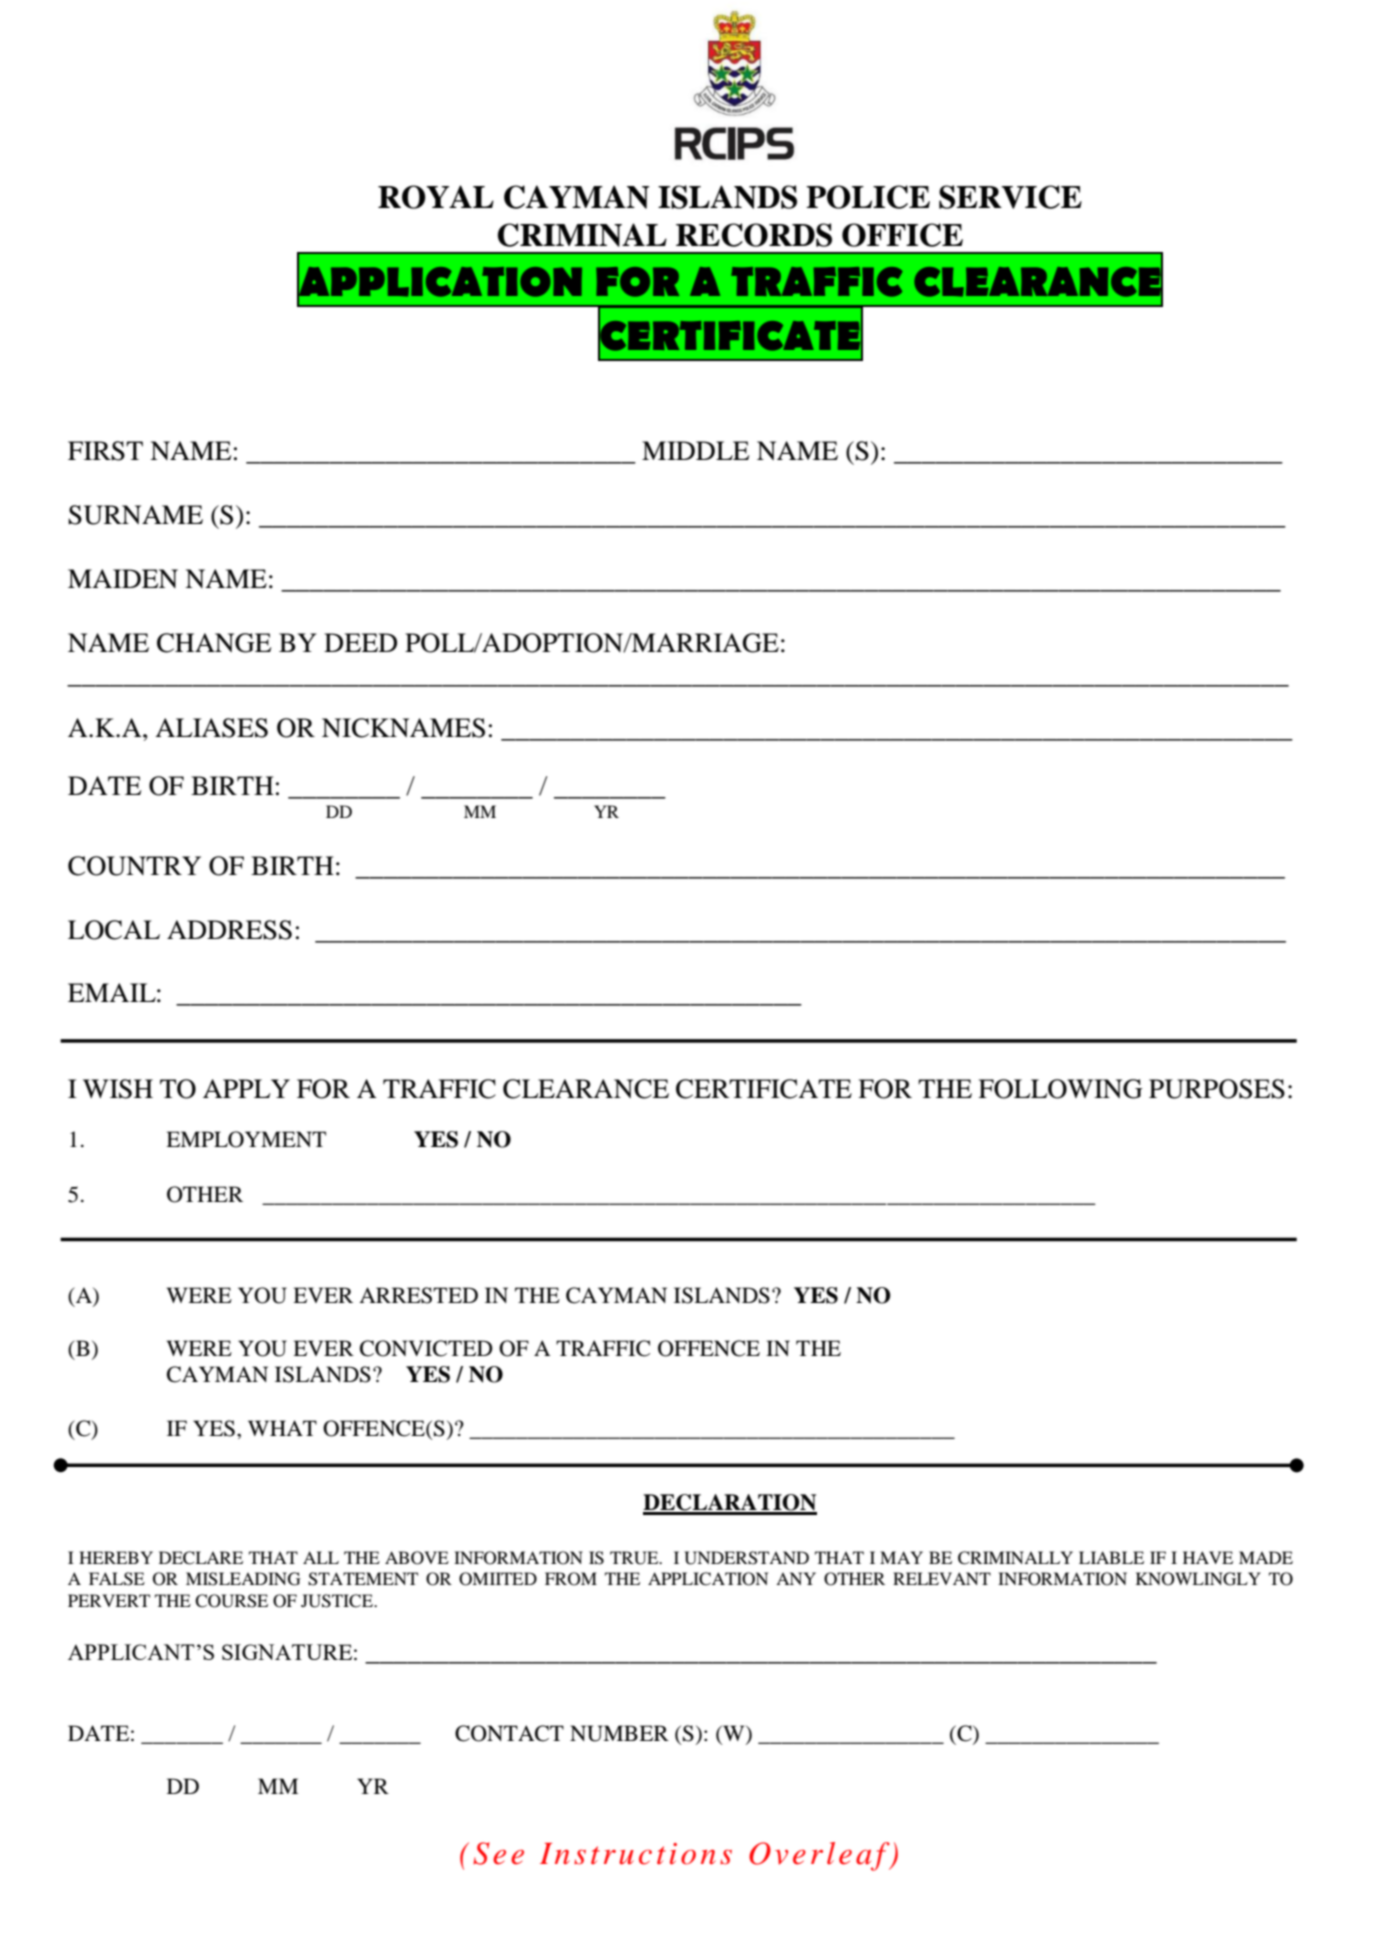 This screenshot has height=1945, width=1376. I want to click on RECORDS, so click(754, 235).
